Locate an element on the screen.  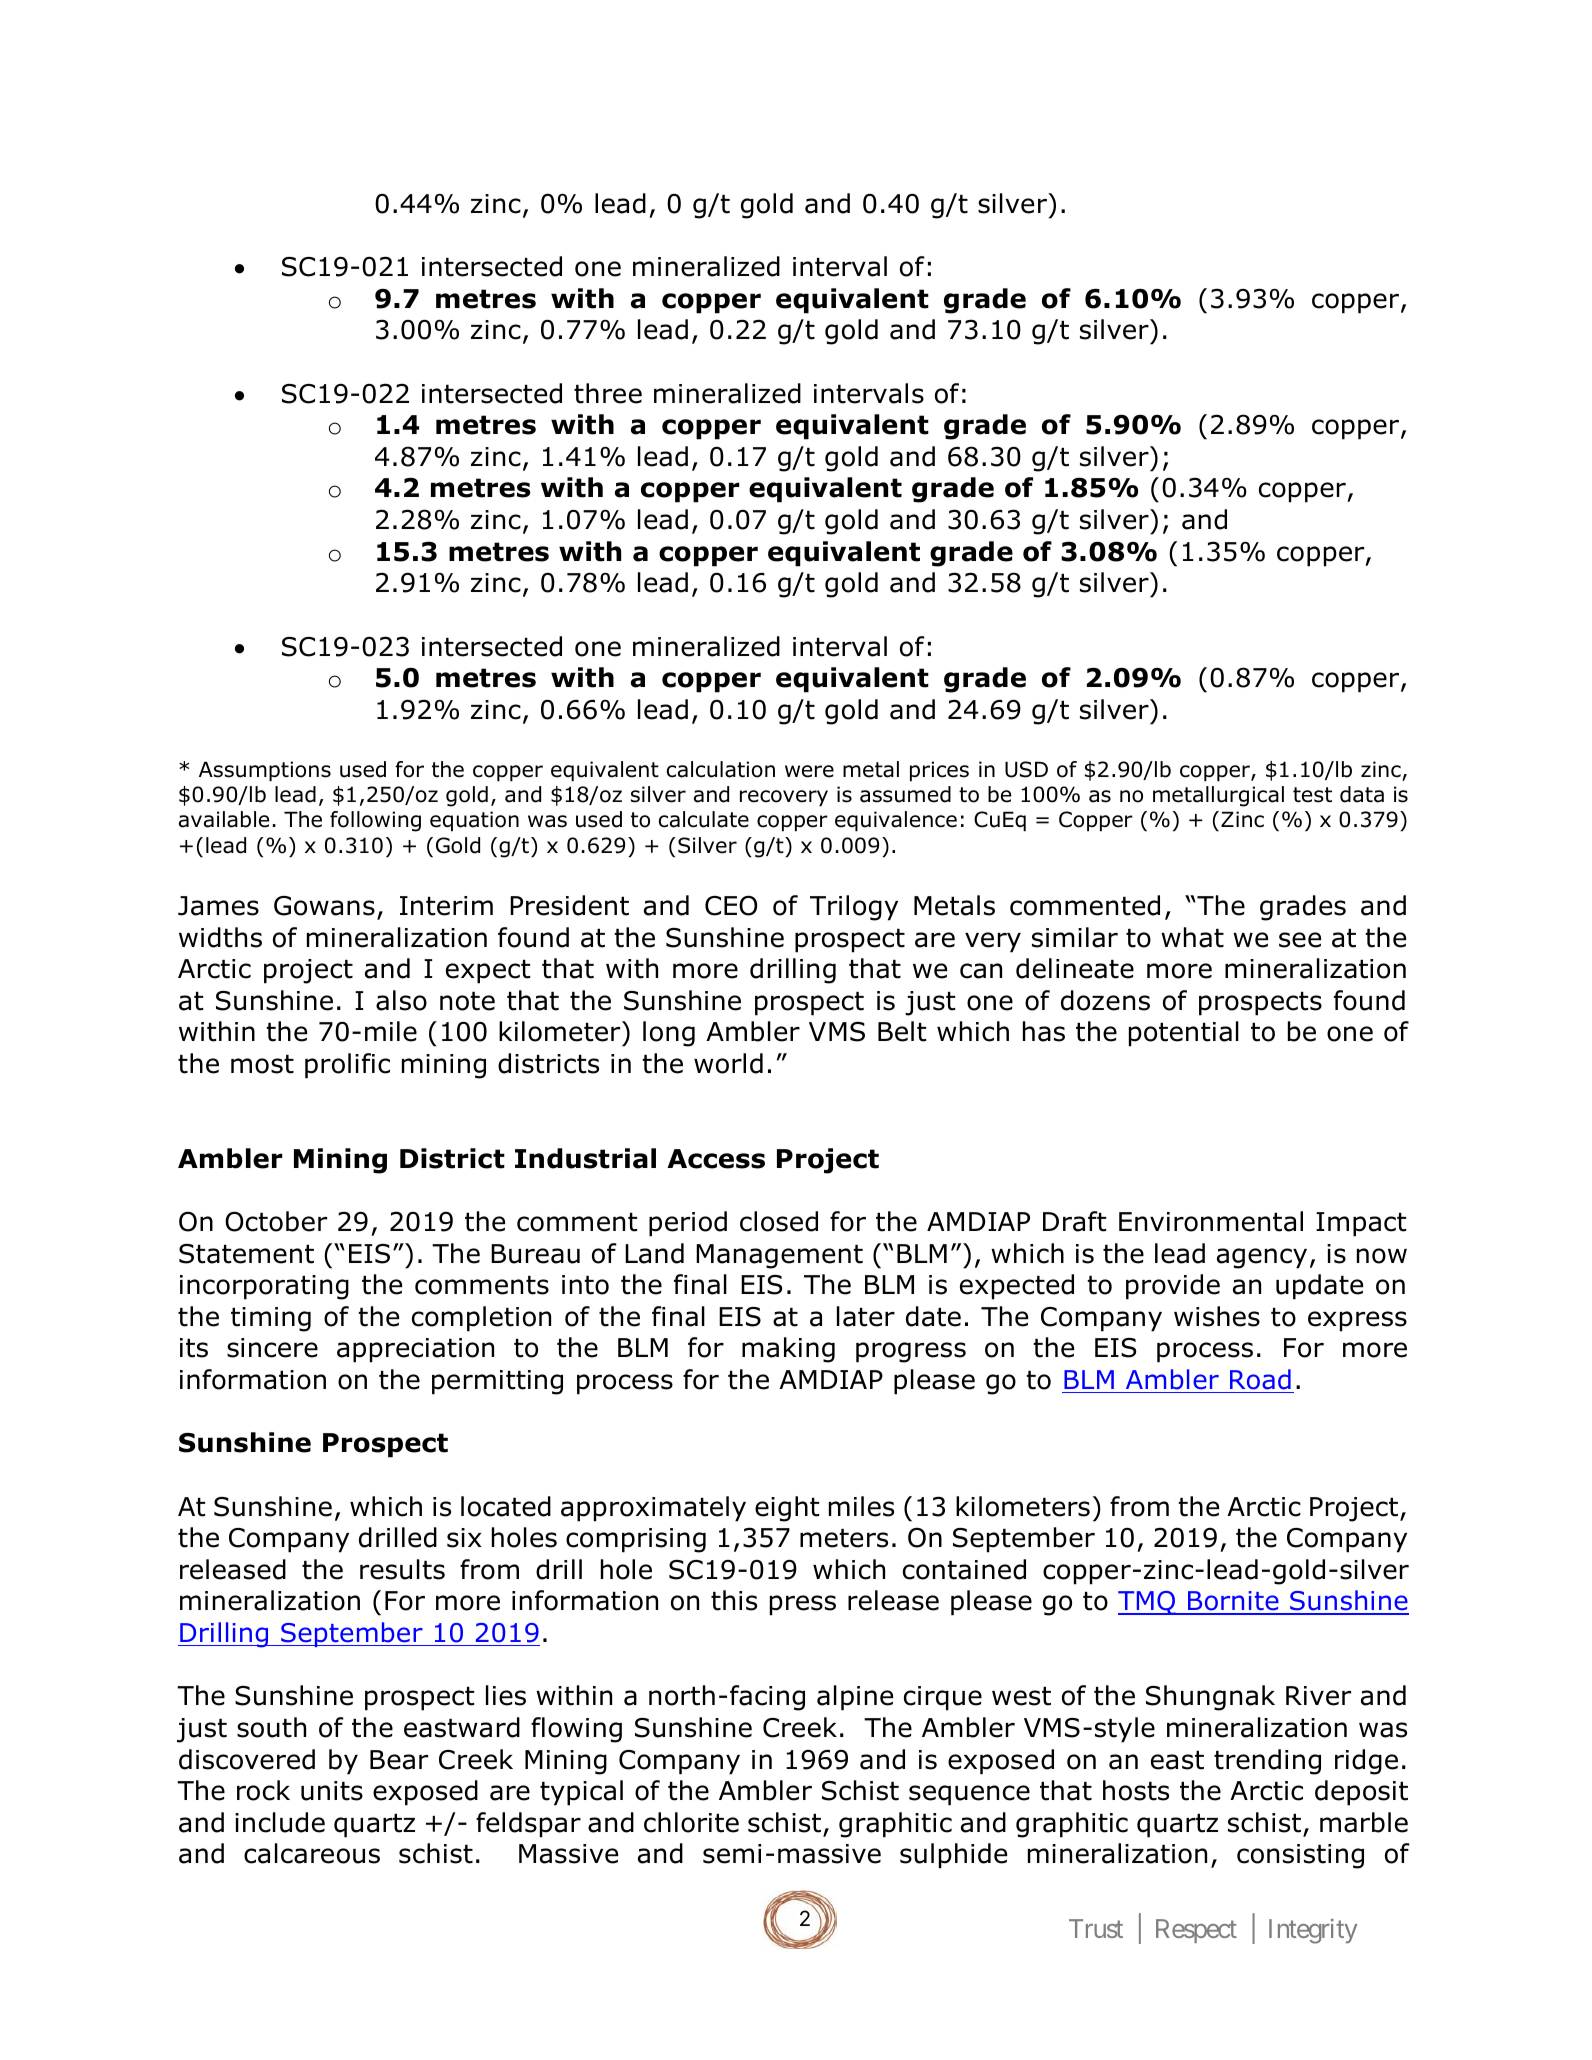
River is located at coordinates (1318, 1696).
